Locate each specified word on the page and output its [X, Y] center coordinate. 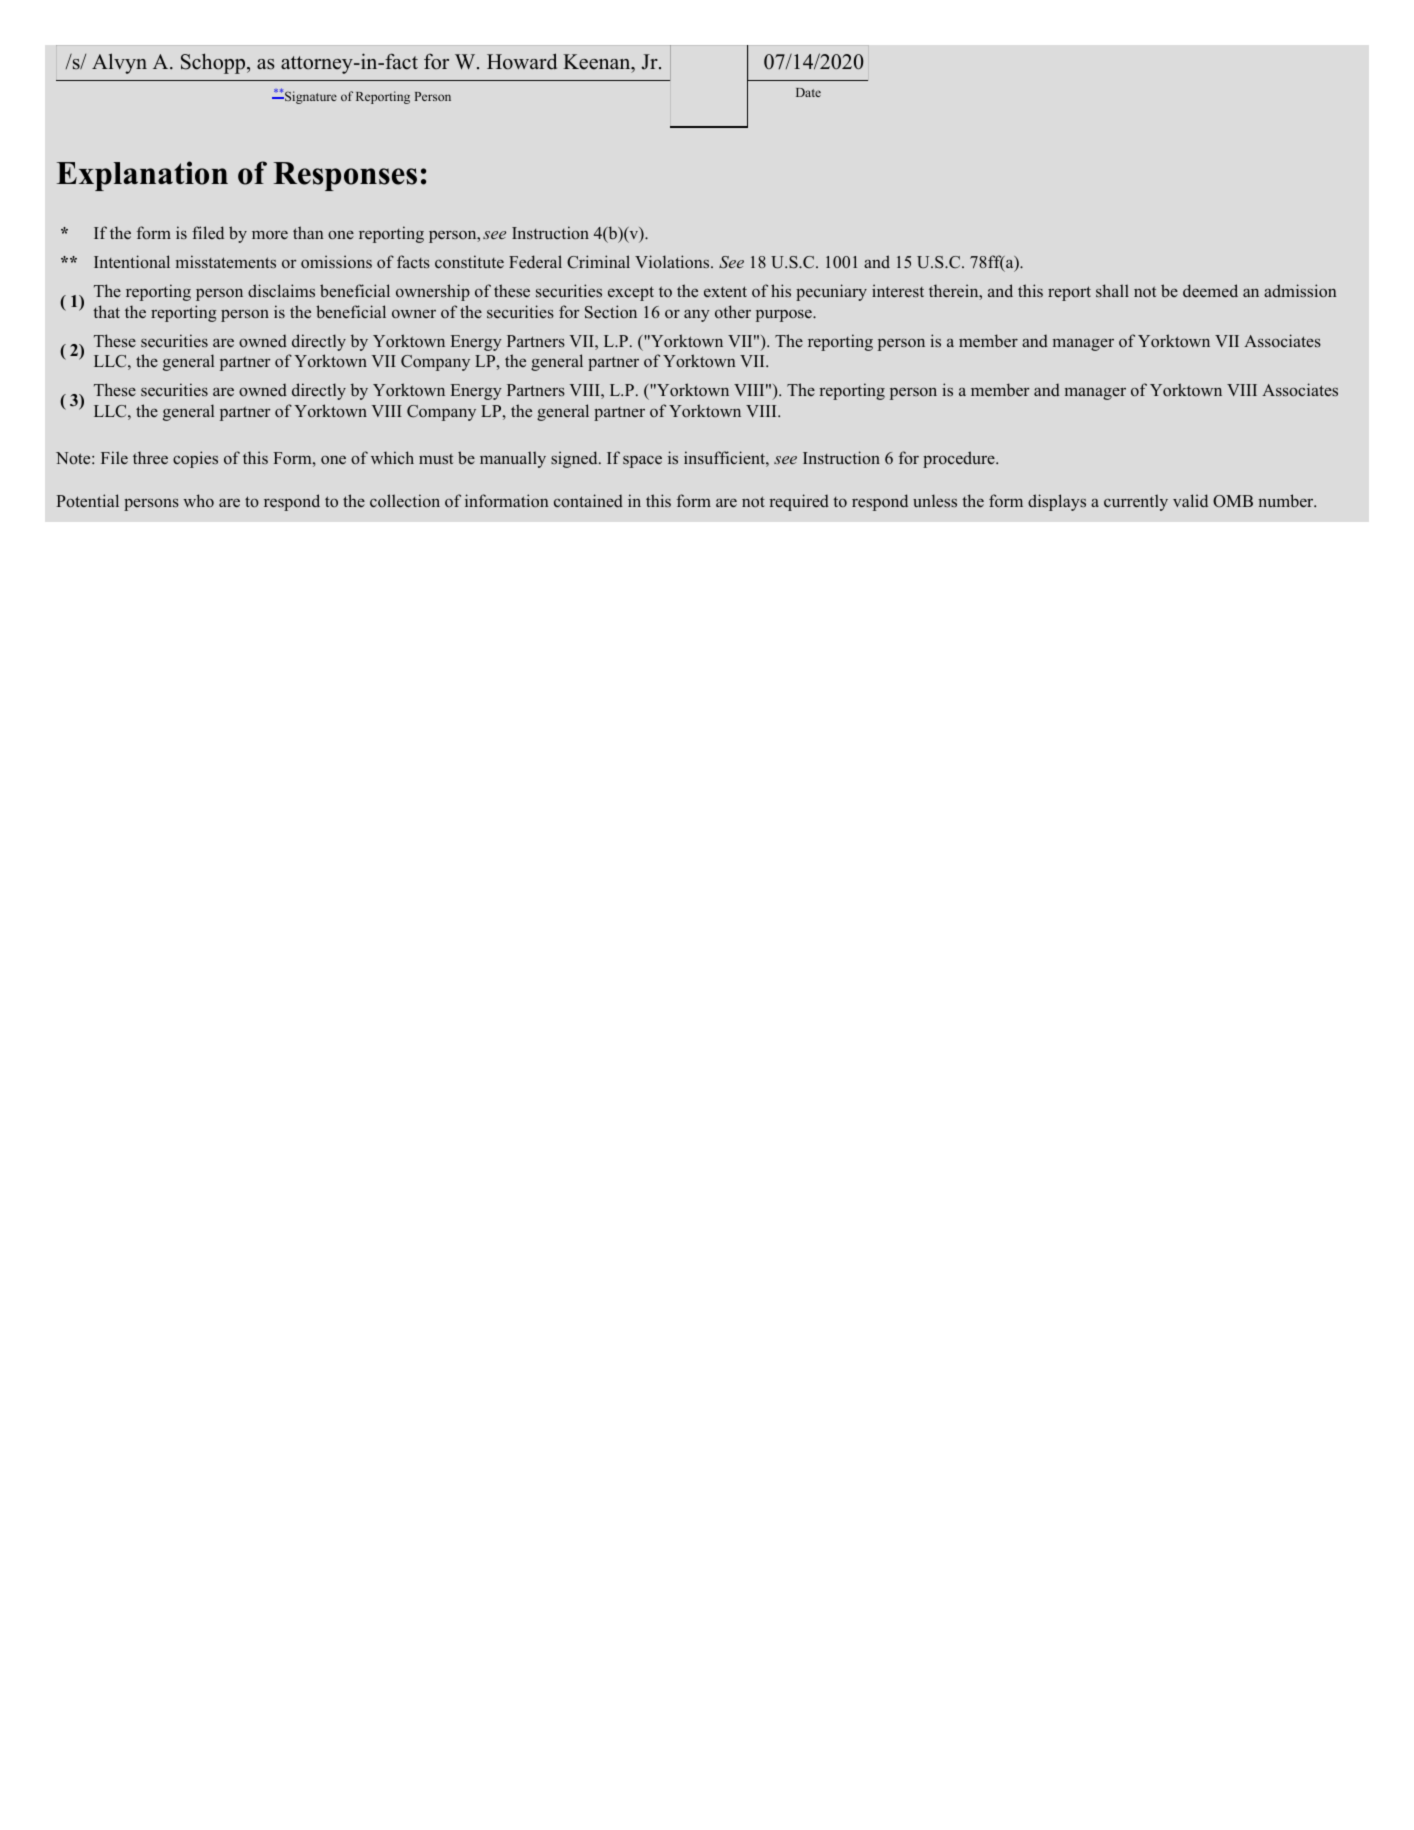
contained [588, 501]
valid [1190, 501]
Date [808, 92]
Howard [522, 61]
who [198, 501]
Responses [345, 176]
